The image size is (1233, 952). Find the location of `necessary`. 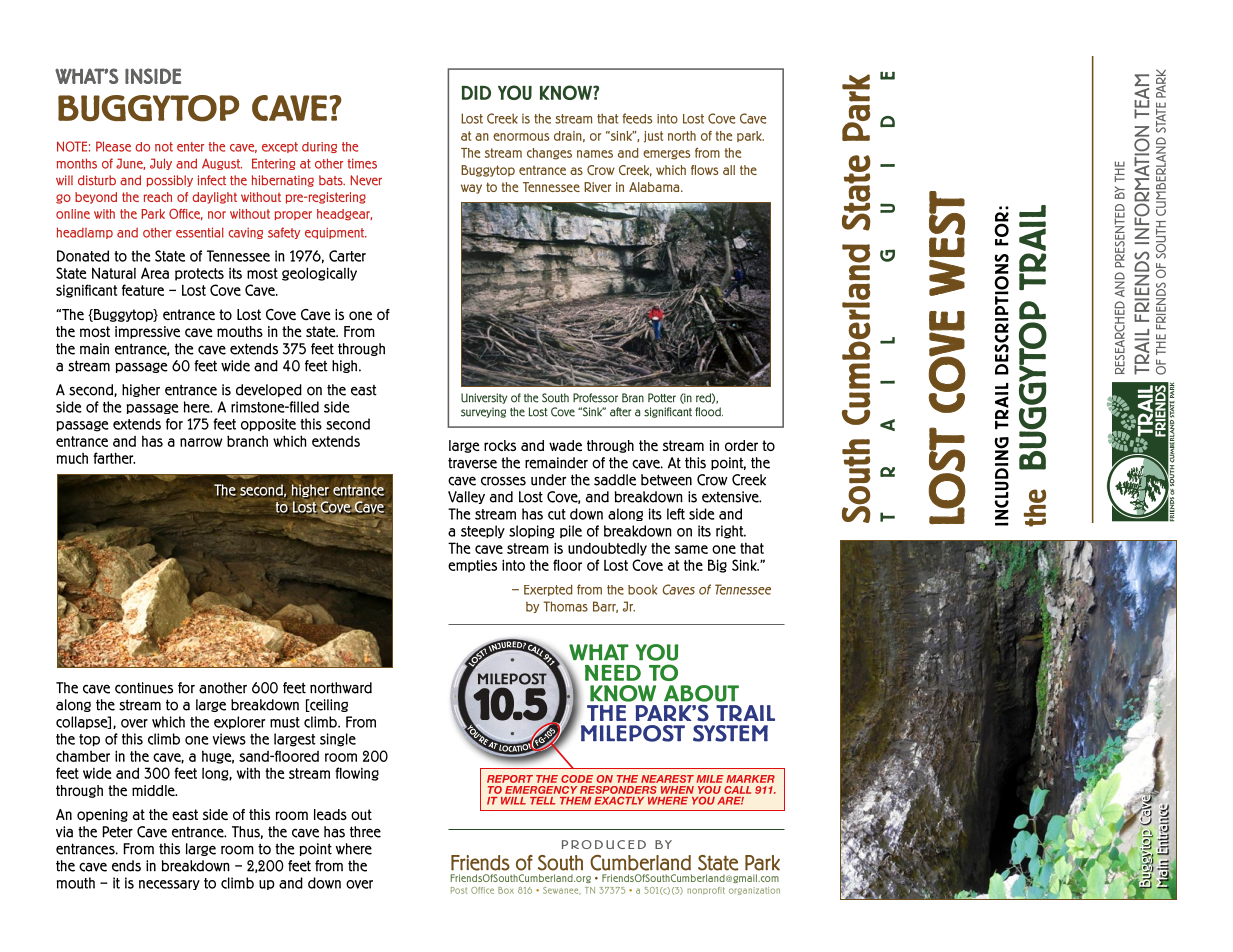

necessary is located at coordinates (169, 885).
